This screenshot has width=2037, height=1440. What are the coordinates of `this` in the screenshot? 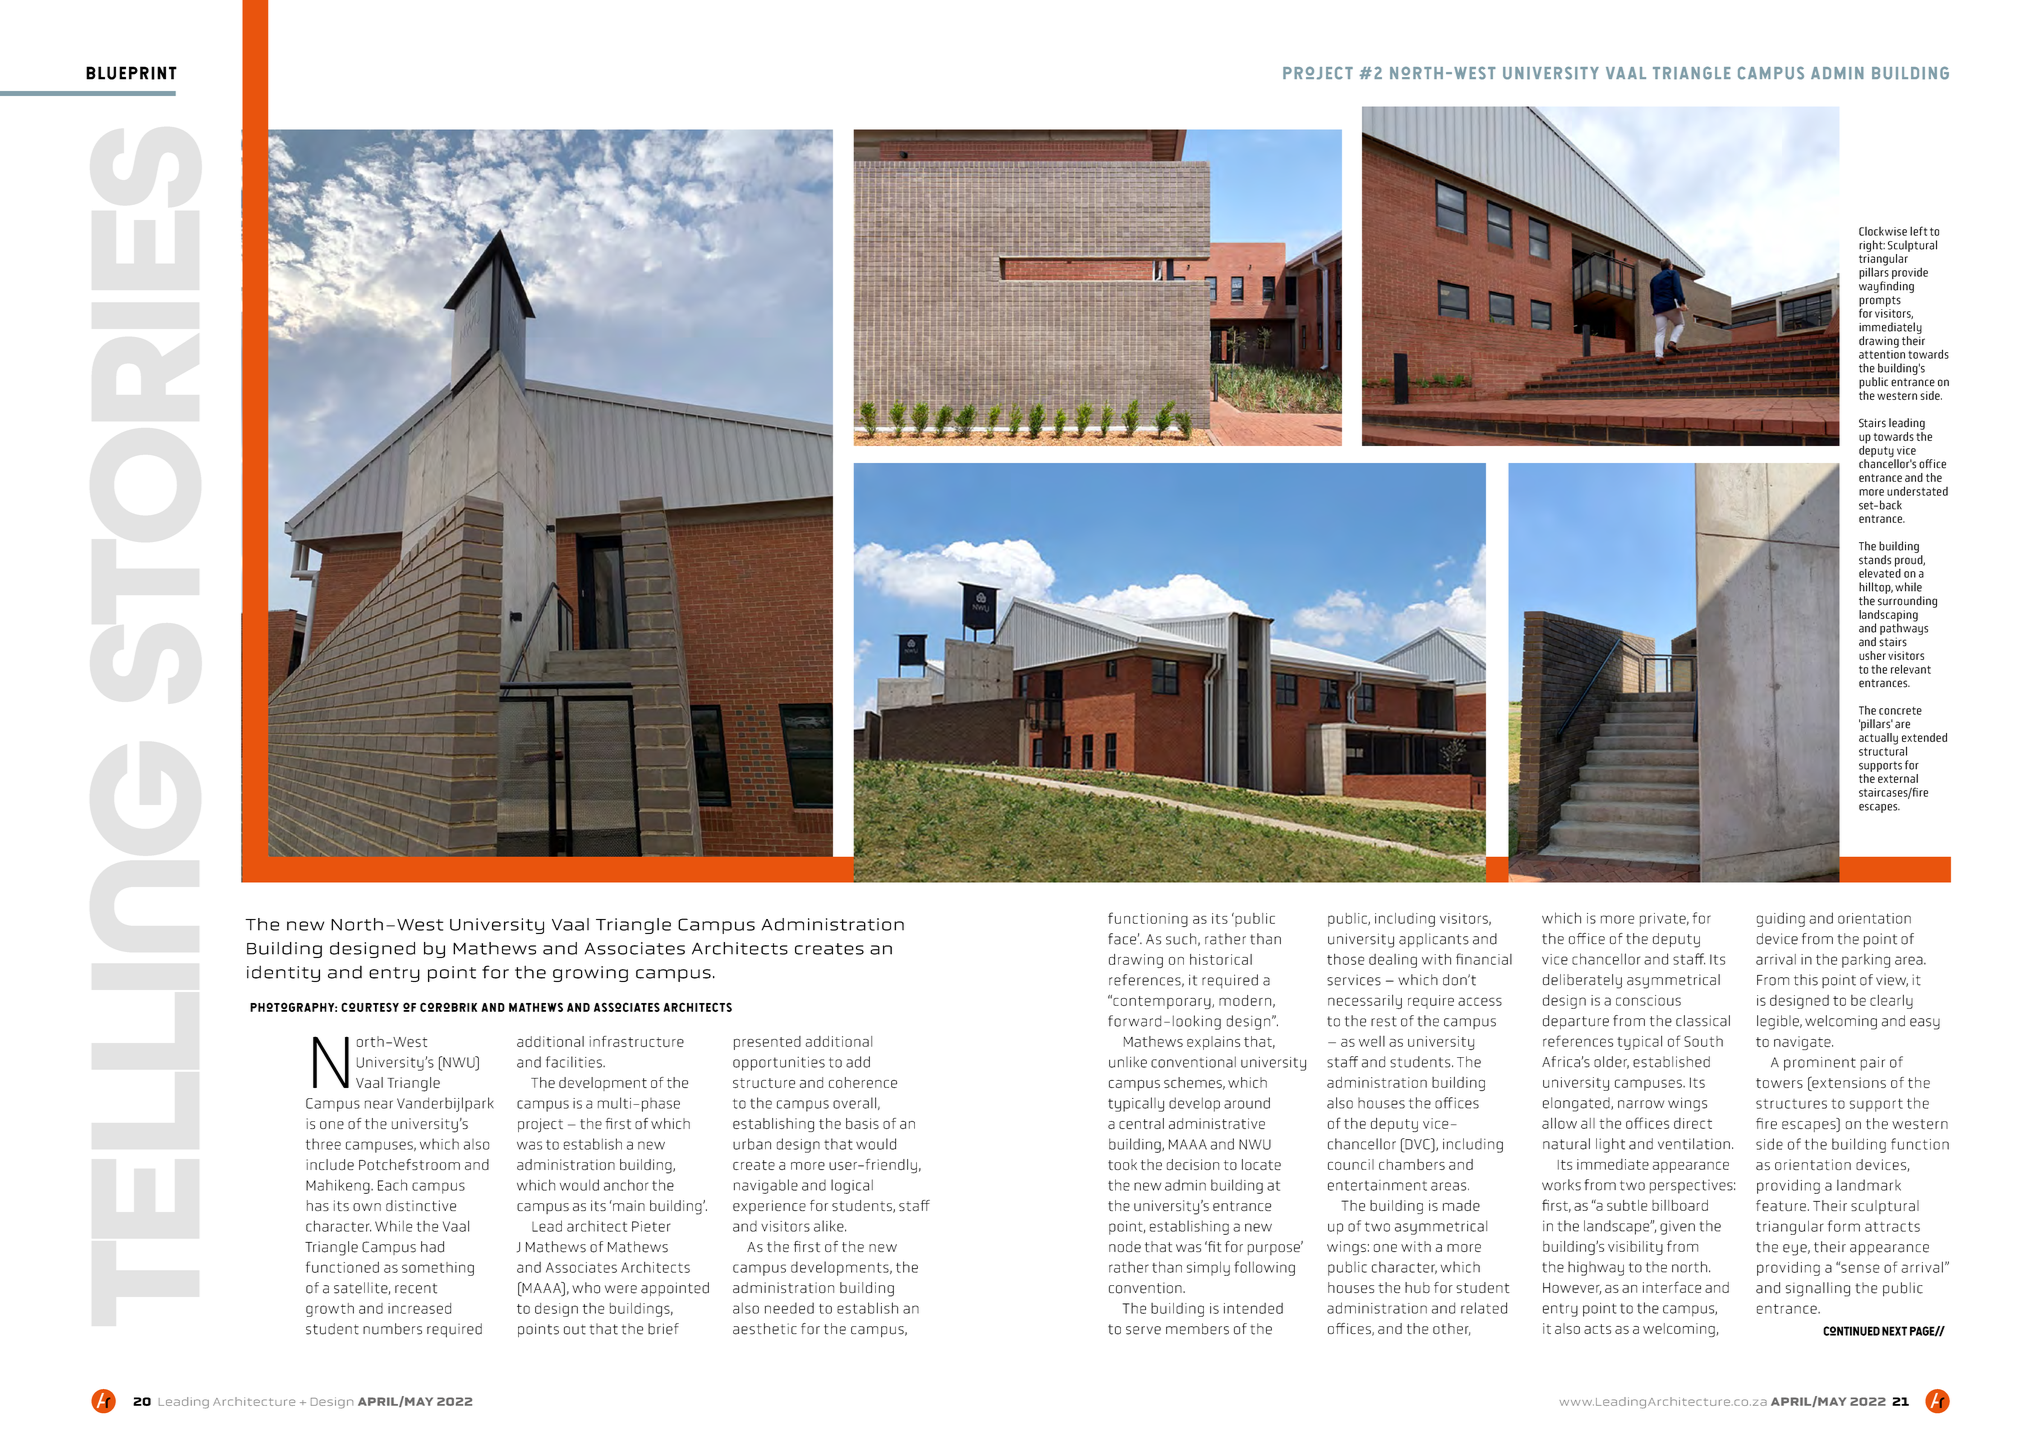 It's located at (1806, 980).
